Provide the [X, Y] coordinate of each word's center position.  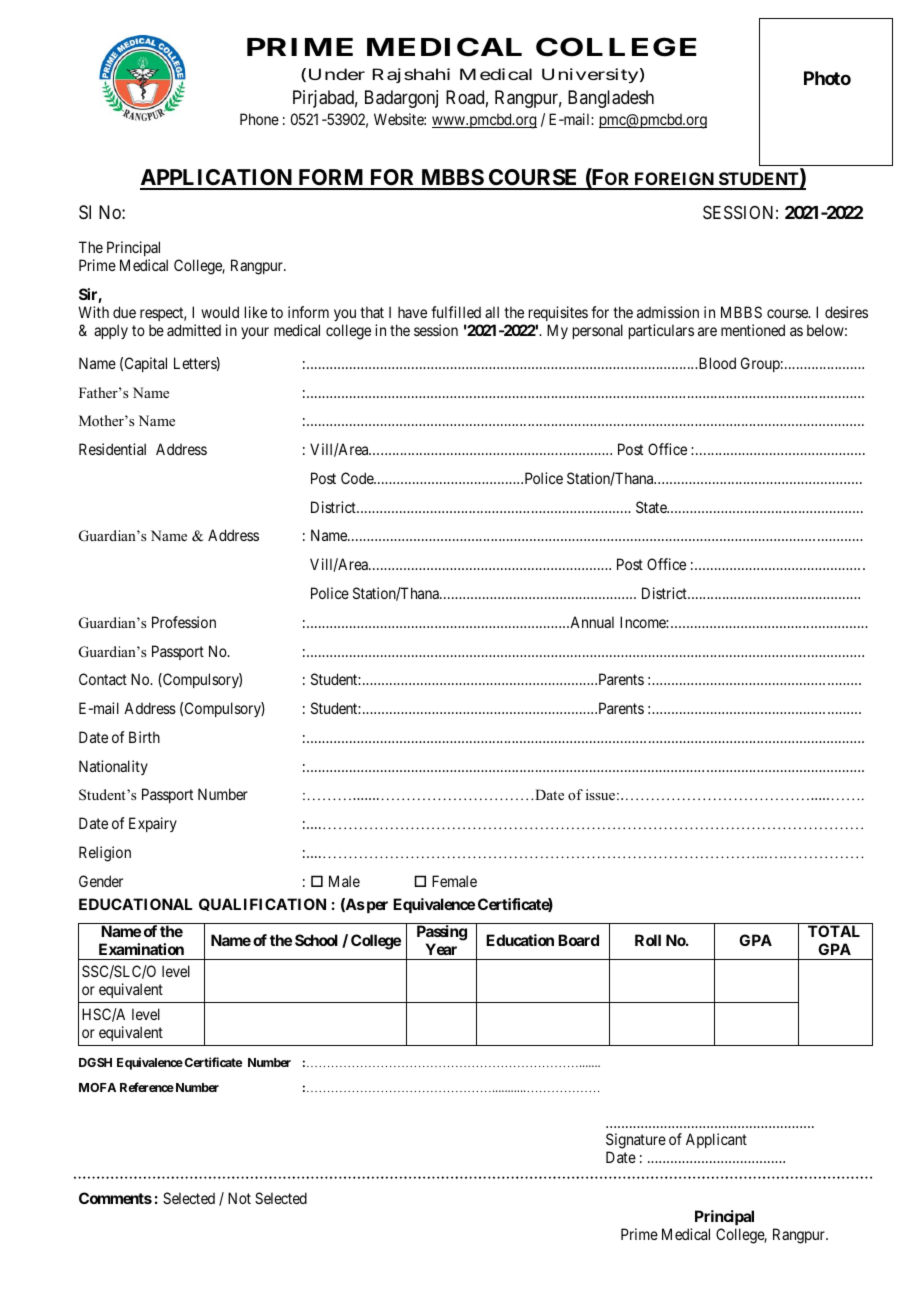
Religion [105, 854]
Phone [259, 119]
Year [441, 949]
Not [239, 1198]
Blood [716, 363]
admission [668, 312]
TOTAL [834, 931]
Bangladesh [611, 99]
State [652, 507]
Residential [112, 449]
